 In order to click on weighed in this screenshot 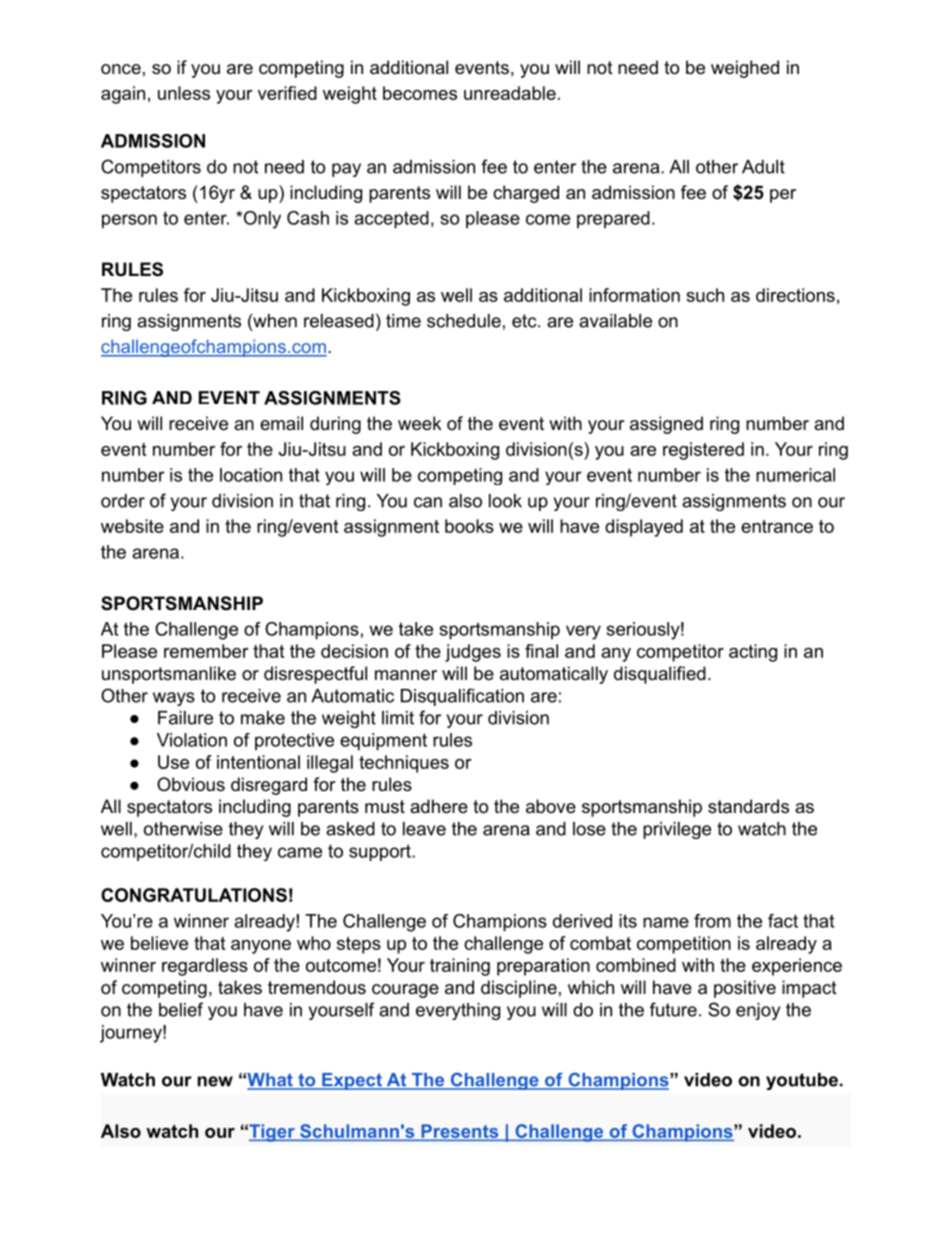, I will do `click(745, 69)`.
